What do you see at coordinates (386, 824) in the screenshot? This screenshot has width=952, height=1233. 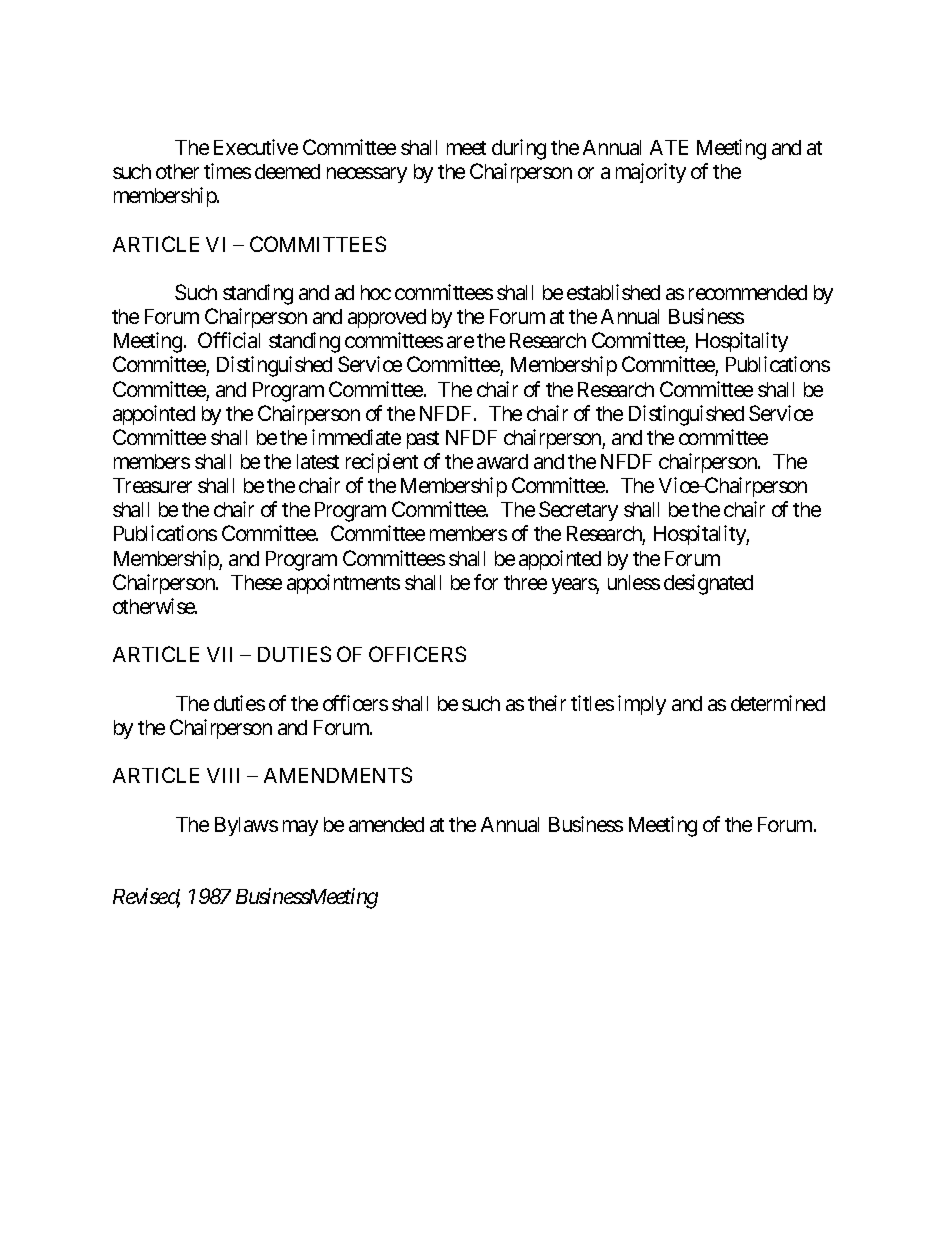 I see `amended` at bounding box center [386, 824].
